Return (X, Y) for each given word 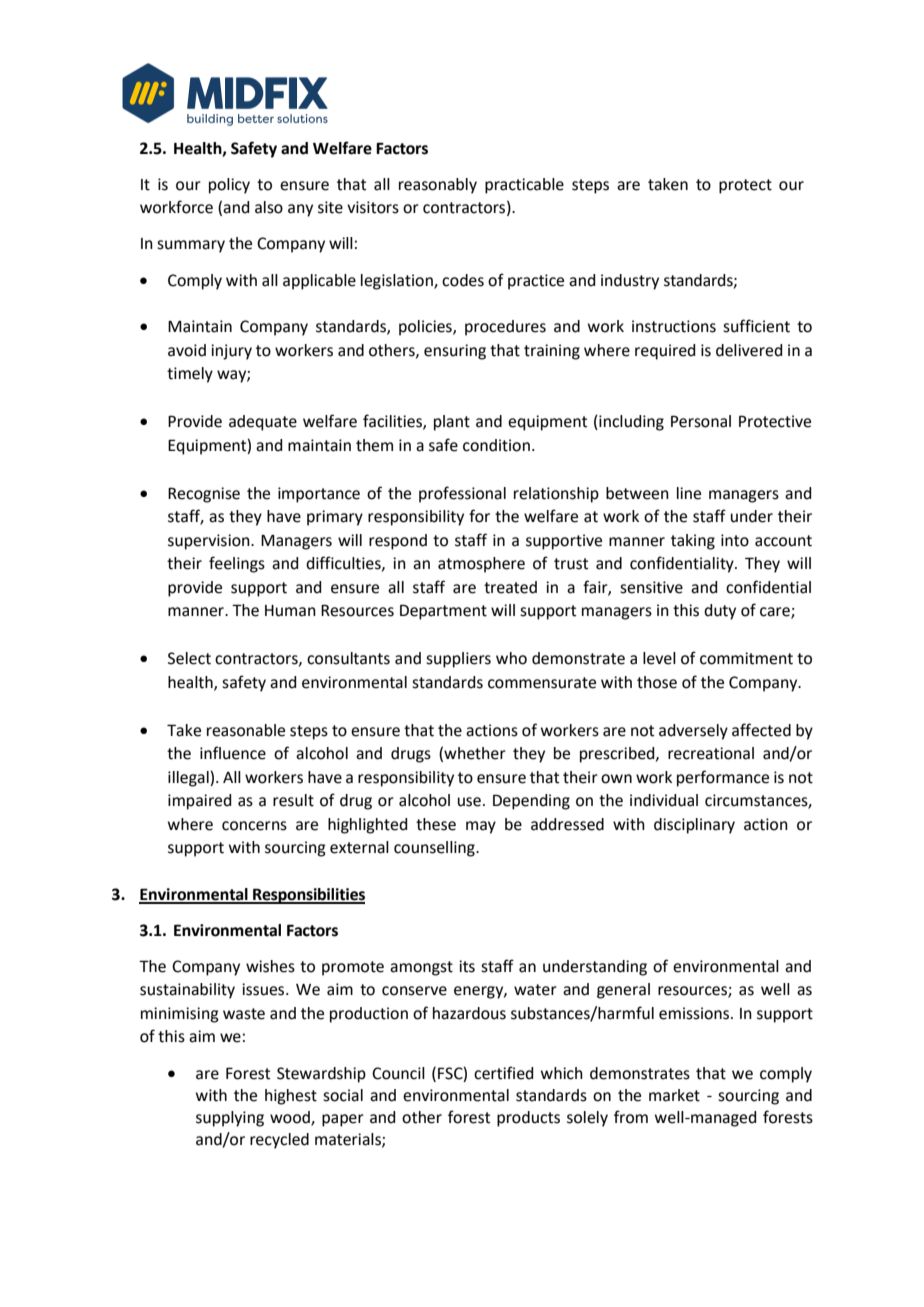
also (269, 207)
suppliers (458, 660)
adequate (263, 423)
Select (189, 658)
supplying (230, 1119)
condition (496, 445)
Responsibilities (308, 896)
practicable (524, 186)
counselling (435, 849)
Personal (701, 421)
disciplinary (694, 826)
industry (630, 282)
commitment (746, 658)
